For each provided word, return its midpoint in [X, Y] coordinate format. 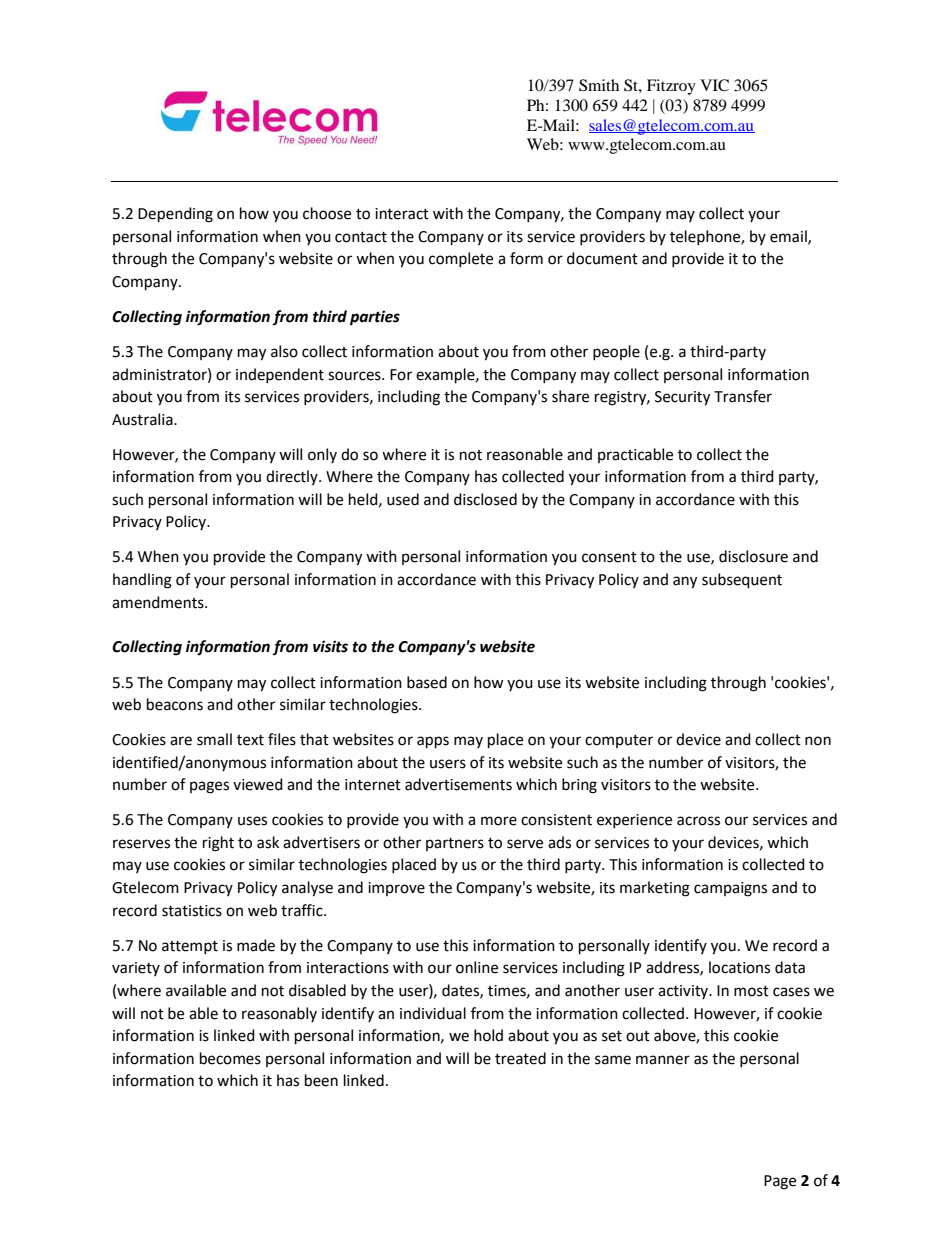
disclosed [485, 499]
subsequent [742, 581]
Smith [599, 85]
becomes [230, 1058]
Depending [175, 215]
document [602, 258]
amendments [159, 602]
